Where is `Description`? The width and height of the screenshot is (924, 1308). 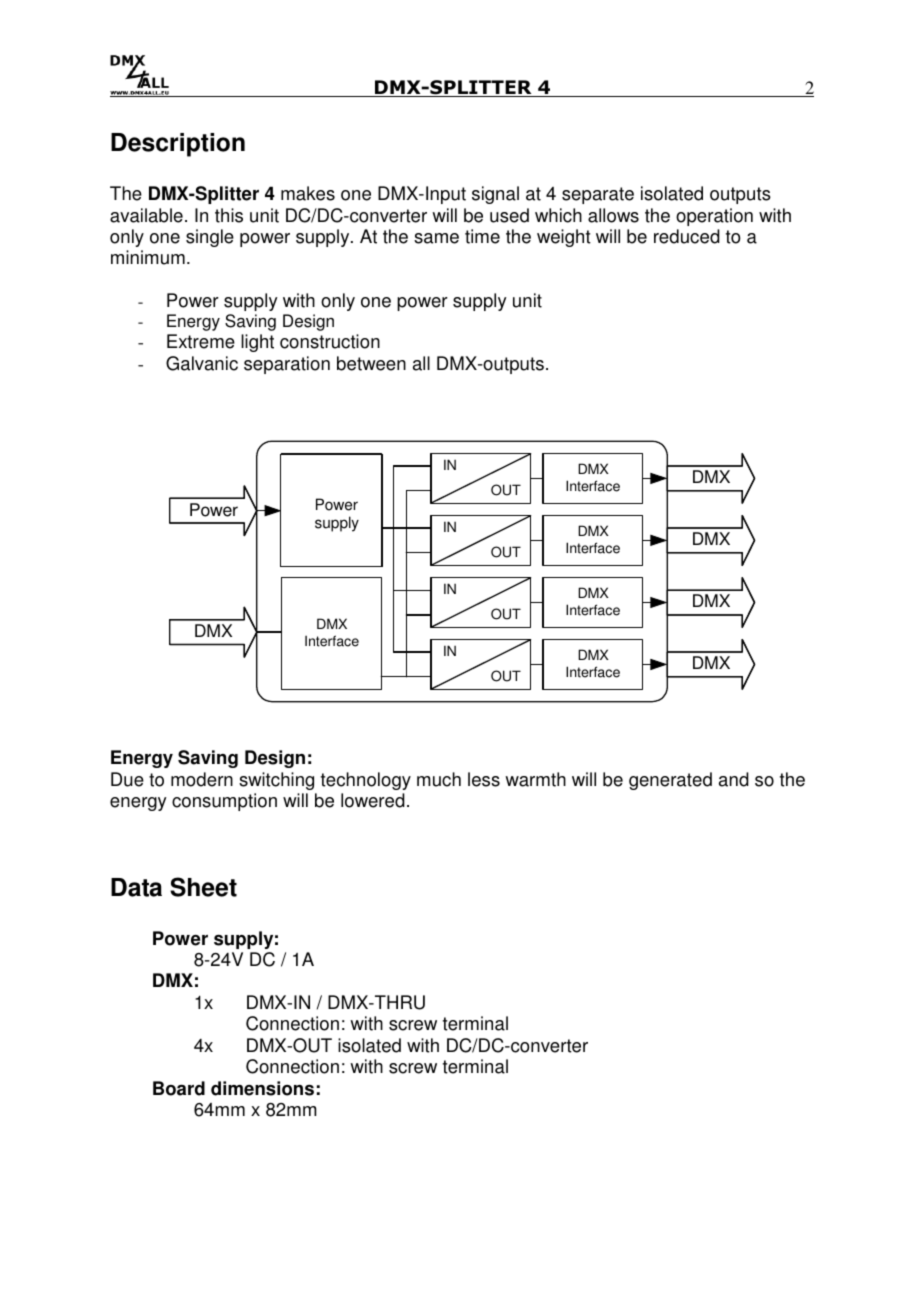
Description is located at coordinates (178, 145).
